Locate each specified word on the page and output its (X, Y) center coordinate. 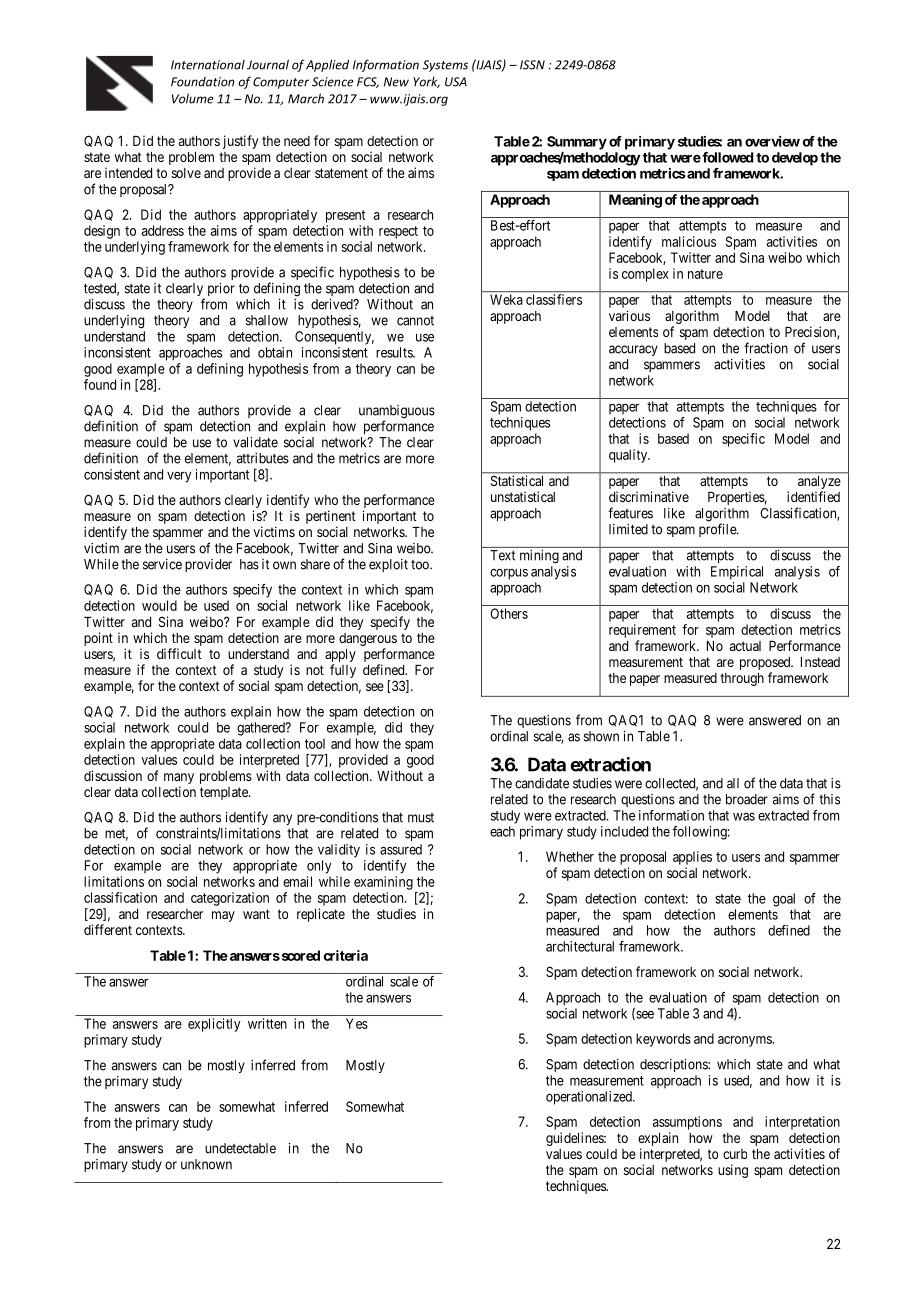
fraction (766, 348)
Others (509, 613)
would (159, 605)
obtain (275, 352)
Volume (193, 98)
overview (772, 141)
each (502, 831)
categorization (230, 899)
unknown (206, 1164)
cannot (415, 321)
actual (745, 646)
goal (784, 900)
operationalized (590, 1098)
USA (456, 82)
